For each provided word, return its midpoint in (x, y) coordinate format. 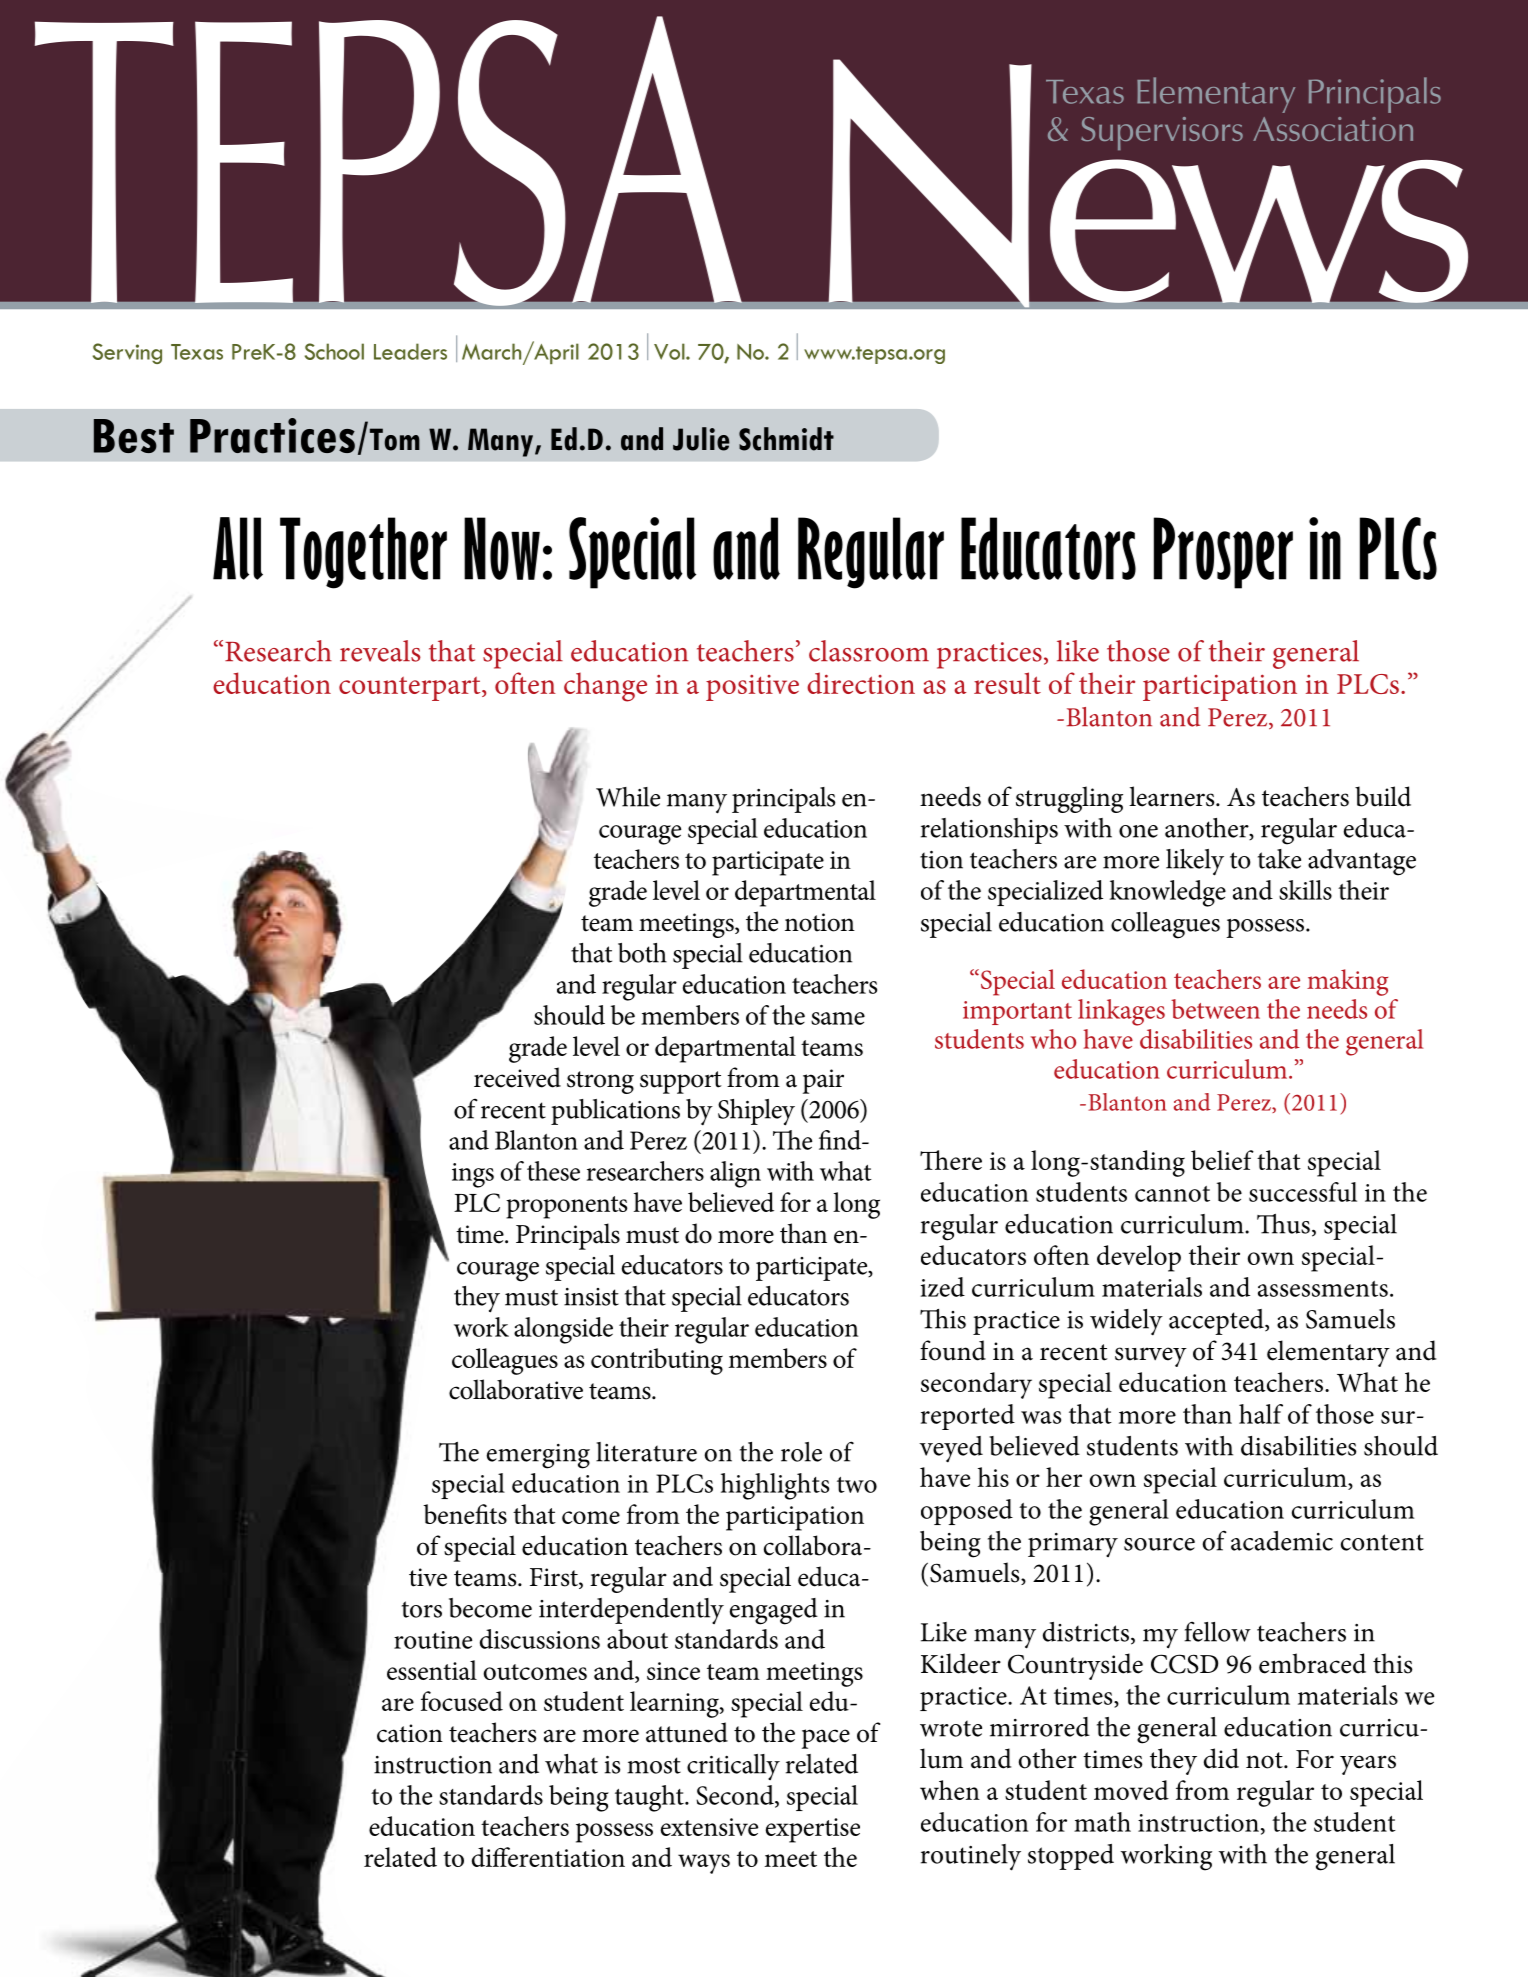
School (334, 351)
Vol (670, 351)
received (517, 1077)
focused (462, 1701)
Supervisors (1162, 133)
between (1215, 1009)
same (838, 1018)
